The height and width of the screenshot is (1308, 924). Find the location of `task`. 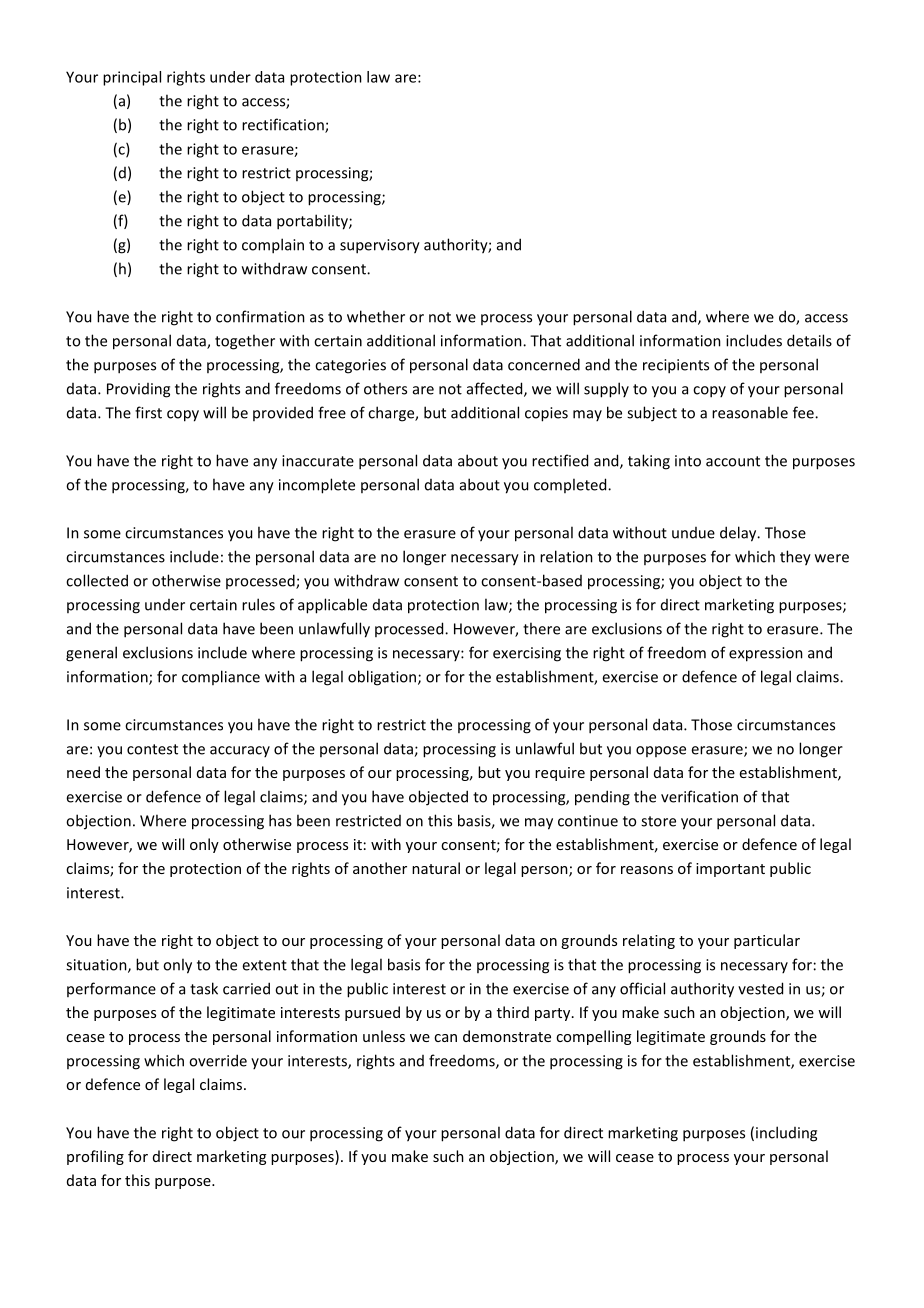

task is located at coordinates (204, 988).
